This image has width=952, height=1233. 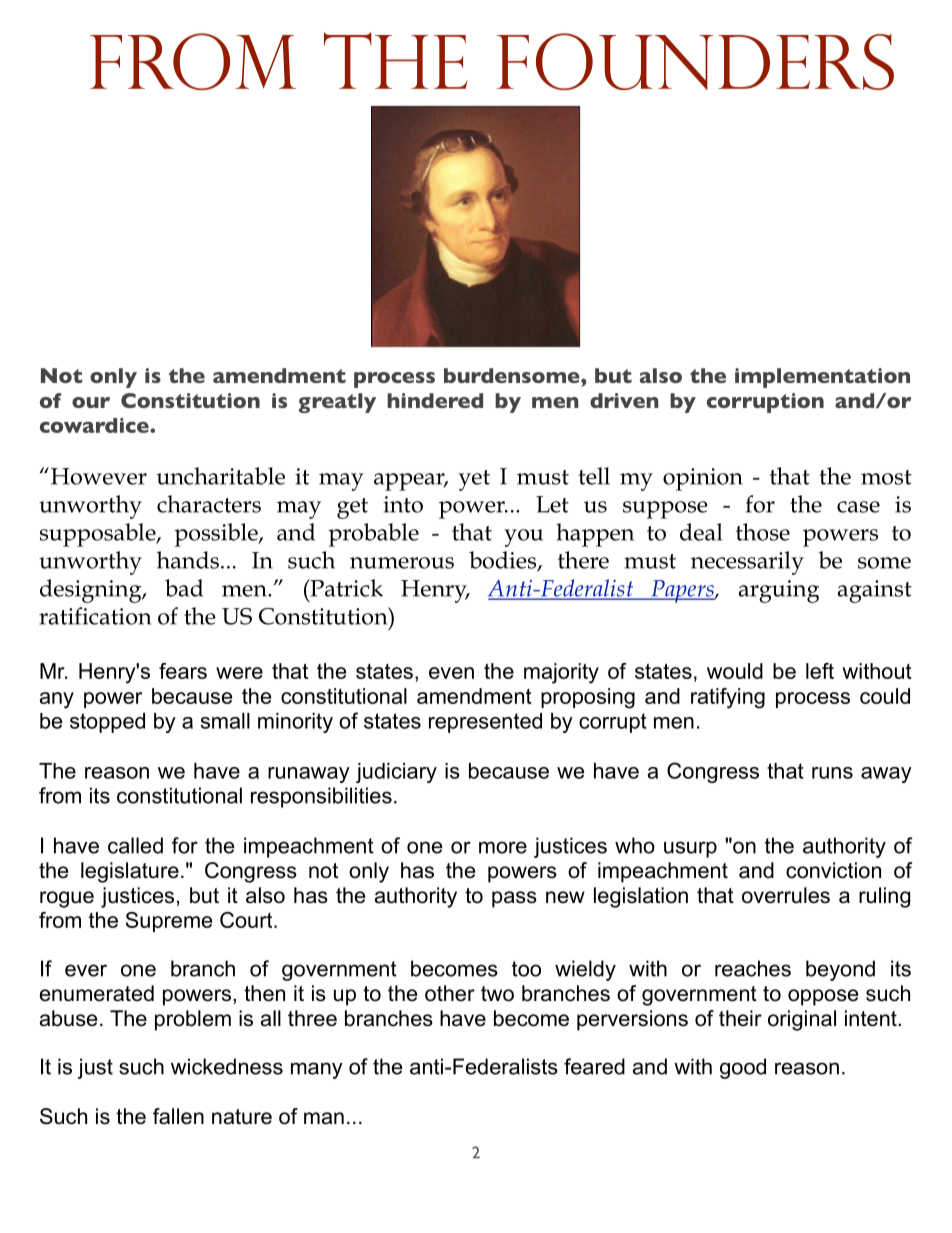 What do you see at coordinates (504, 561) in the image?
I see `bodies` at bounding box center [504, 561].
